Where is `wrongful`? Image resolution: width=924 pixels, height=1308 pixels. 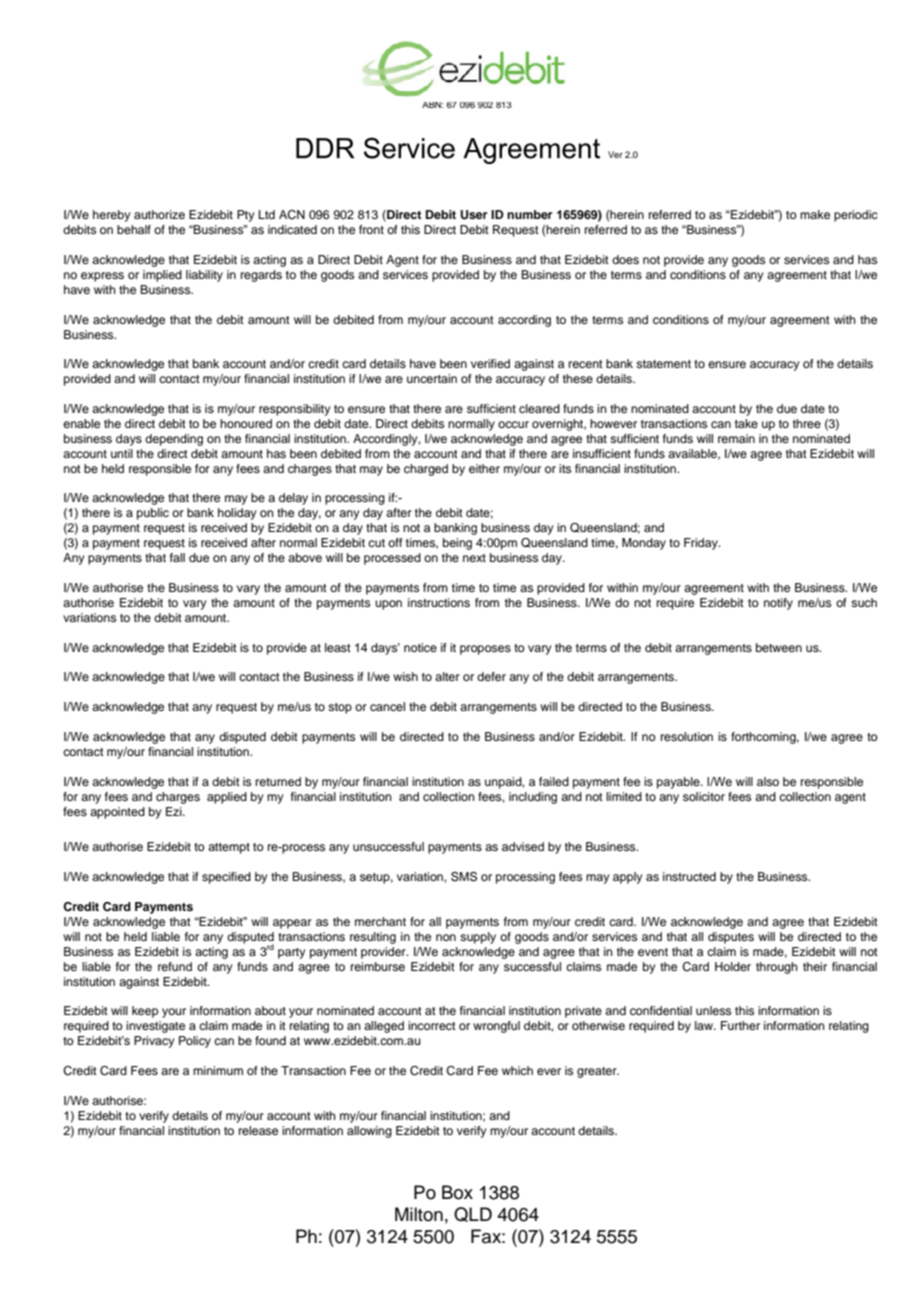
wrongful is located at coordinates (496, 1027).
